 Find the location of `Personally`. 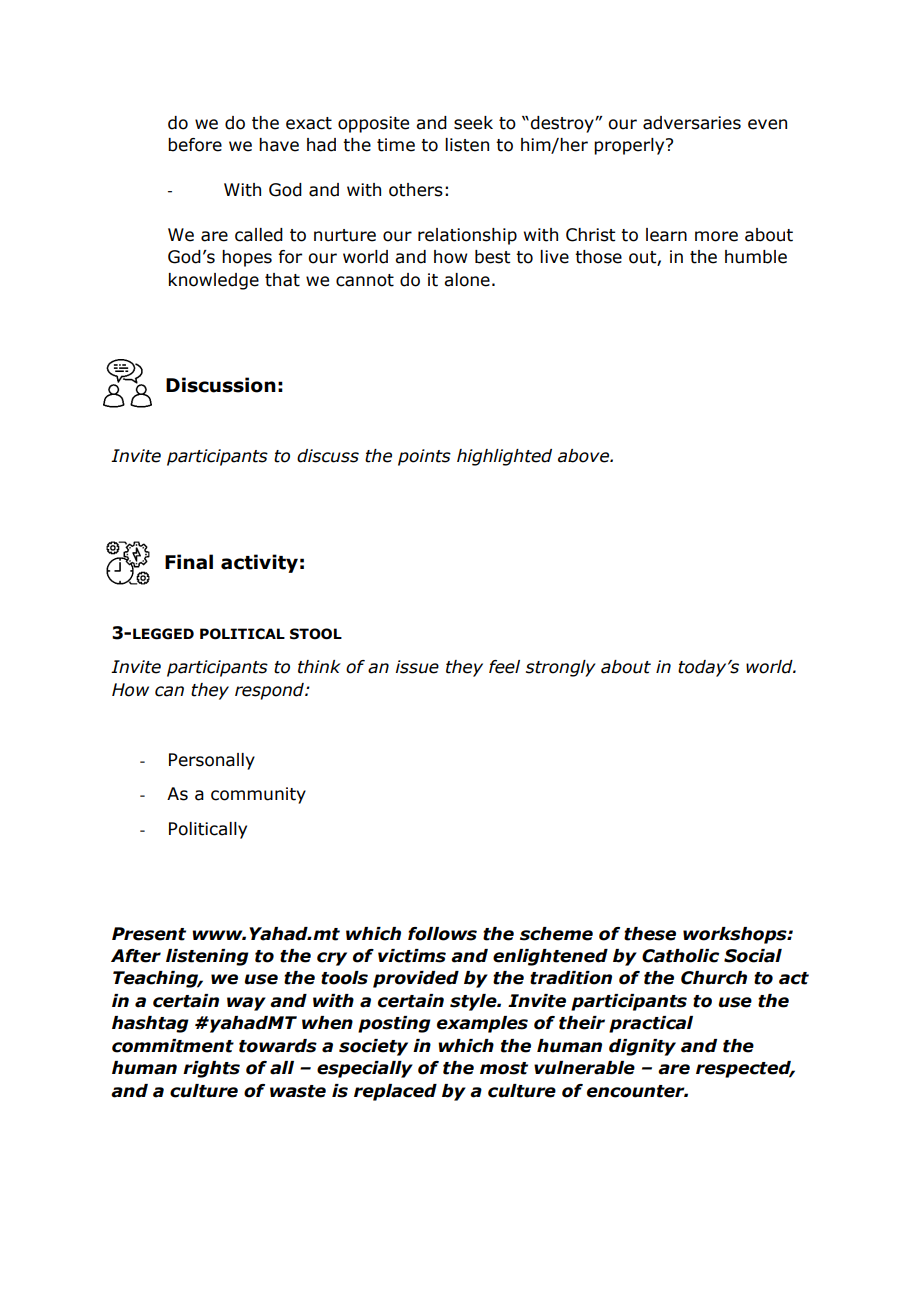

Personally is located at coordinates (212, 761).
